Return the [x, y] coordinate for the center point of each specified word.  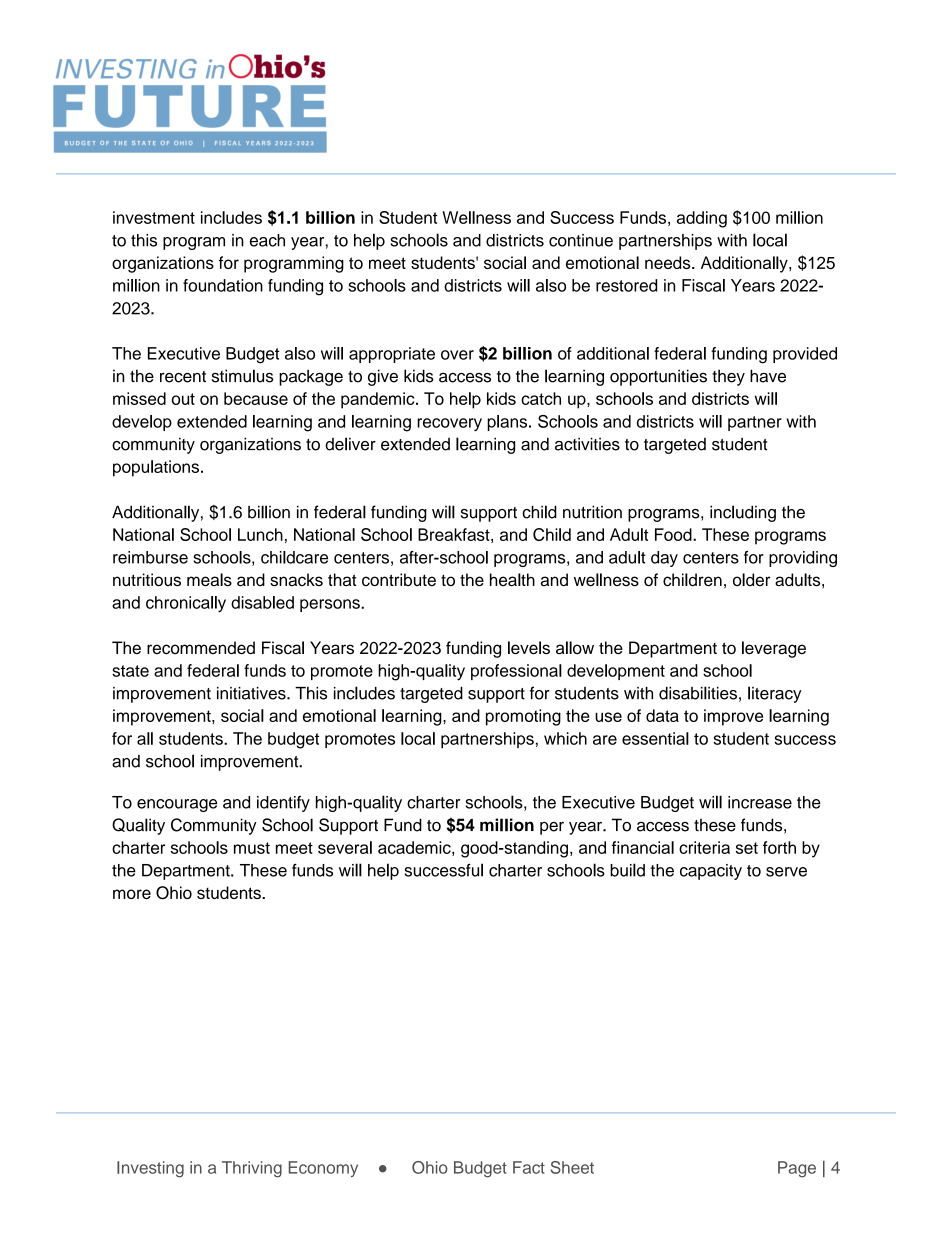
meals [209, 579]
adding [702, 219]
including [743, 513]
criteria [704, 847]
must [252, 848]
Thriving [252, 1169]
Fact [529, 1167]
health [512, 579]
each [267, 240]
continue [581, 240]
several [345, 847]
